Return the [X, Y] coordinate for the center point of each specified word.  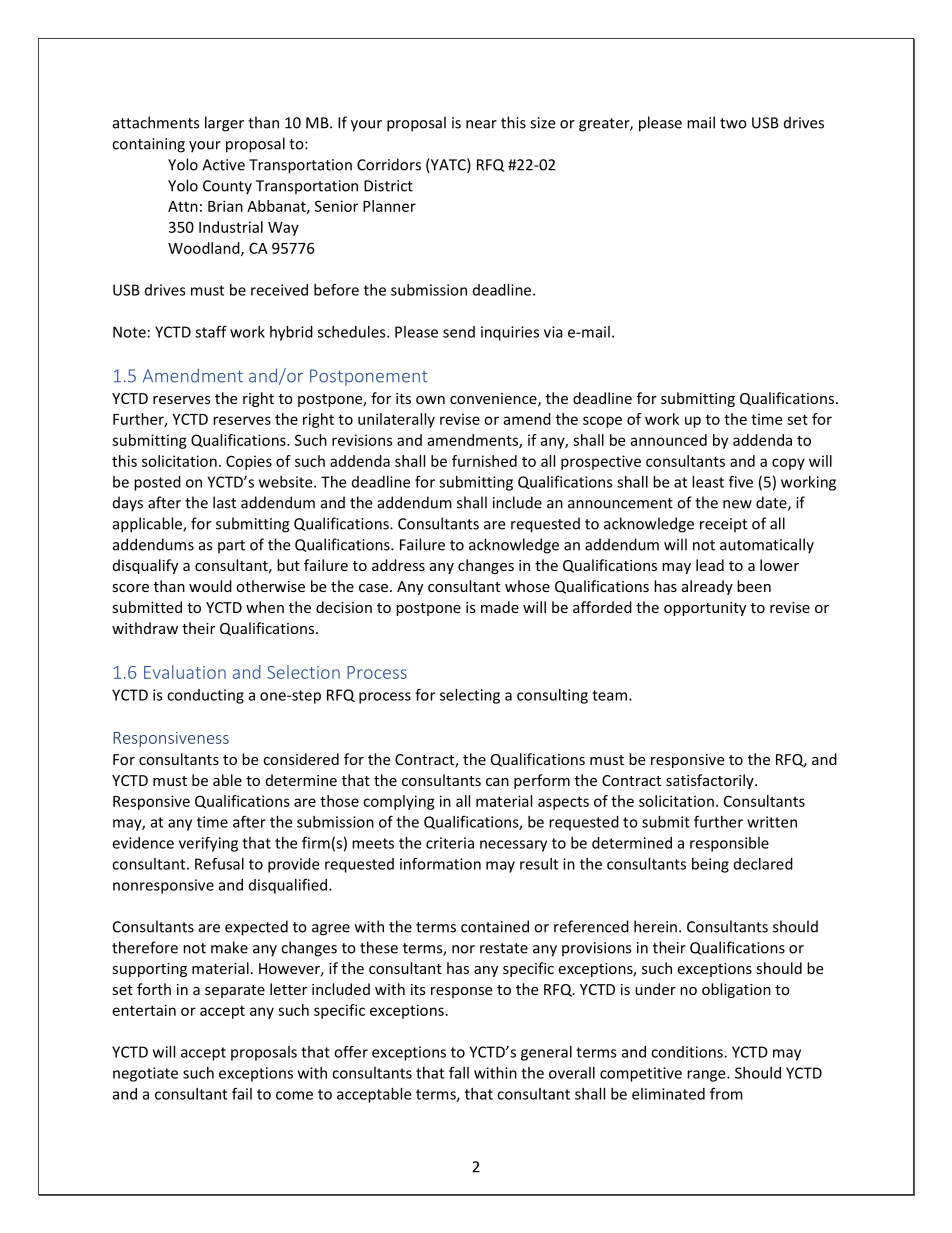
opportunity [705, 609]
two [733, 123]
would [210, 586]
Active [223, 165]
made [500, 607]
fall [459, 1073]
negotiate [145, 1074]
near [481, 124]
